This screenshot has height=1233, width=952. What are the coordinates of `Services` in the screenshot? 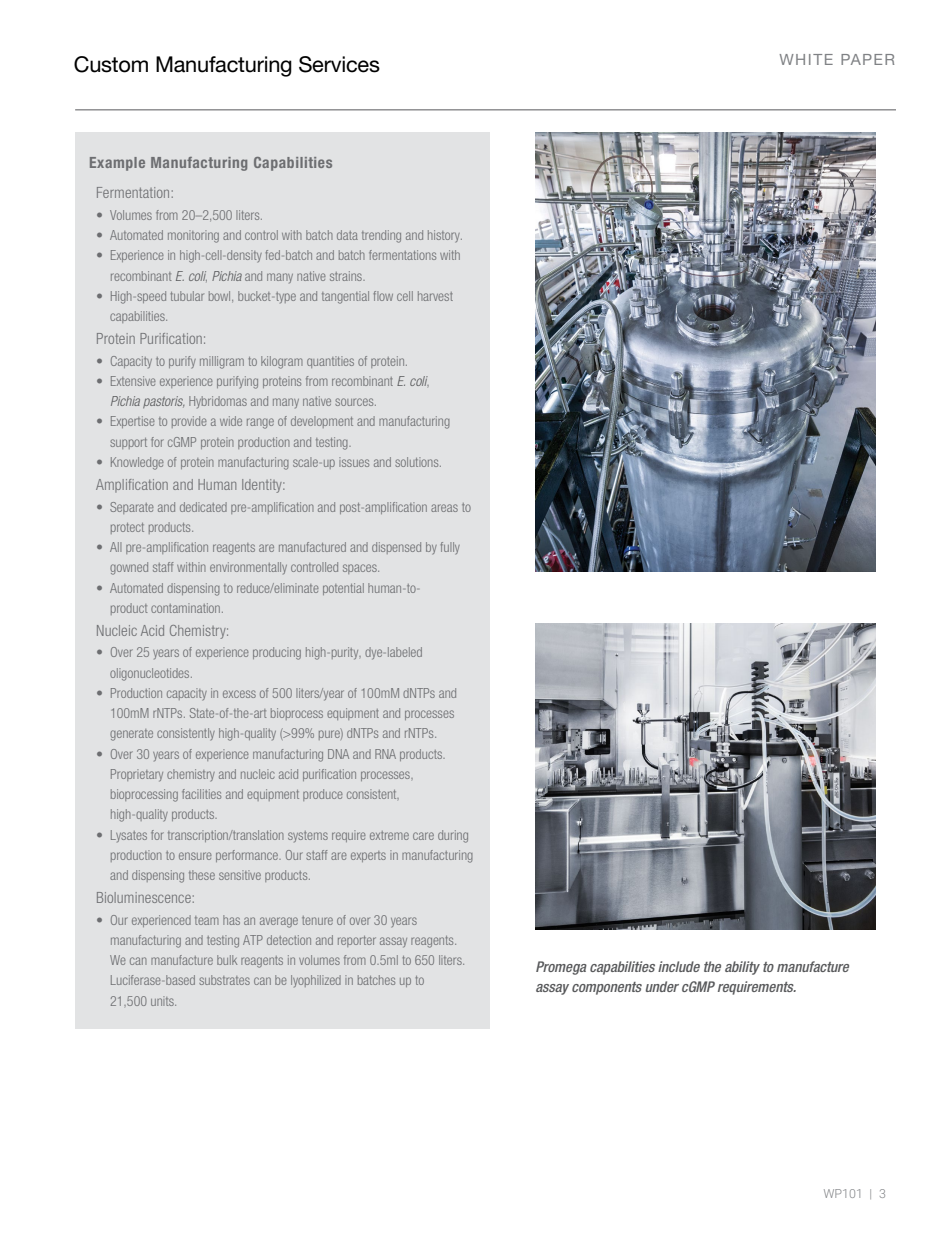 It's located at (339, 64).
